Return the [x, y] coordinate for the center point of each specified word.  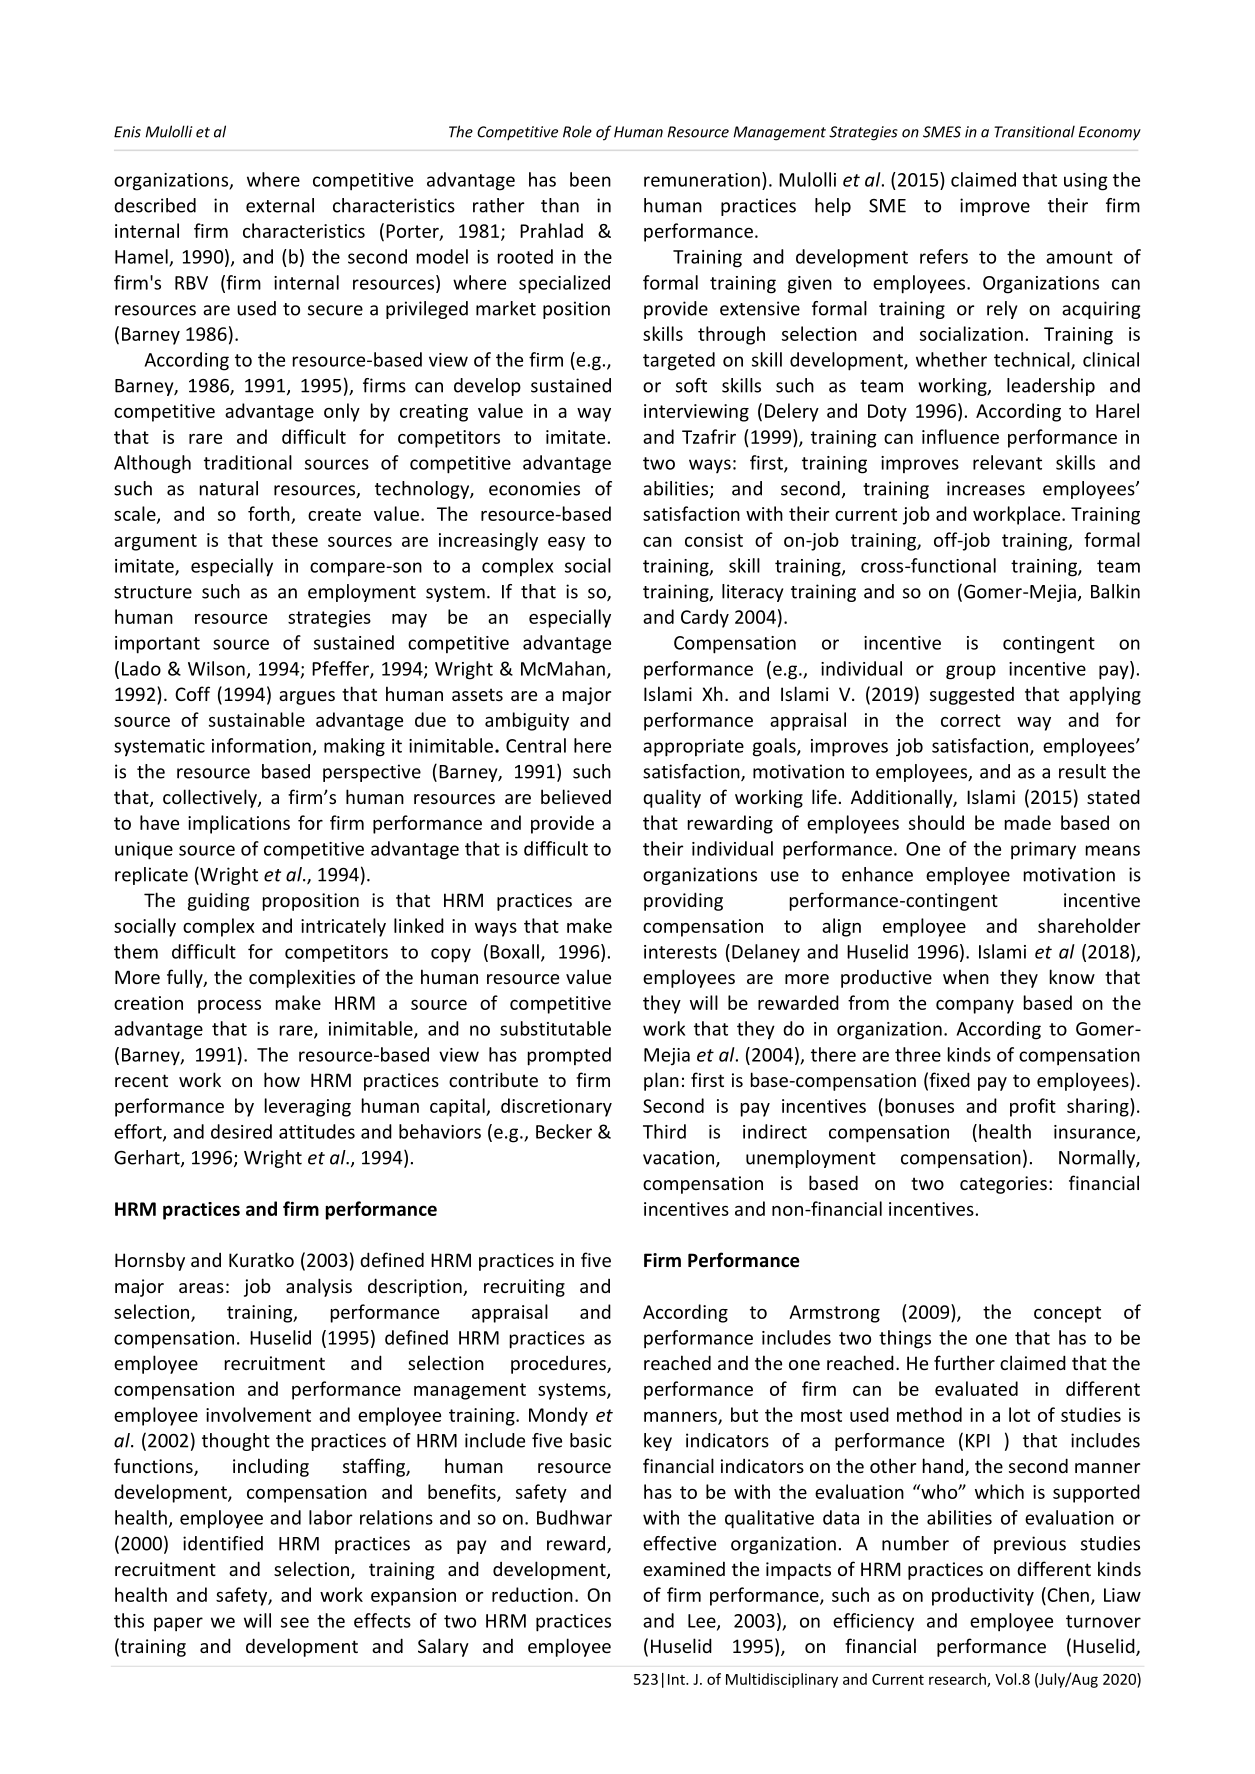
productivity [983, 1596]
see [295, 1622]
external [280, 205]
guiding [218, 901]
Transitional [1034, 131]
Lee [703, 1622]
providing [683, 901]
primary [1043, 851]
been [590, 179]
